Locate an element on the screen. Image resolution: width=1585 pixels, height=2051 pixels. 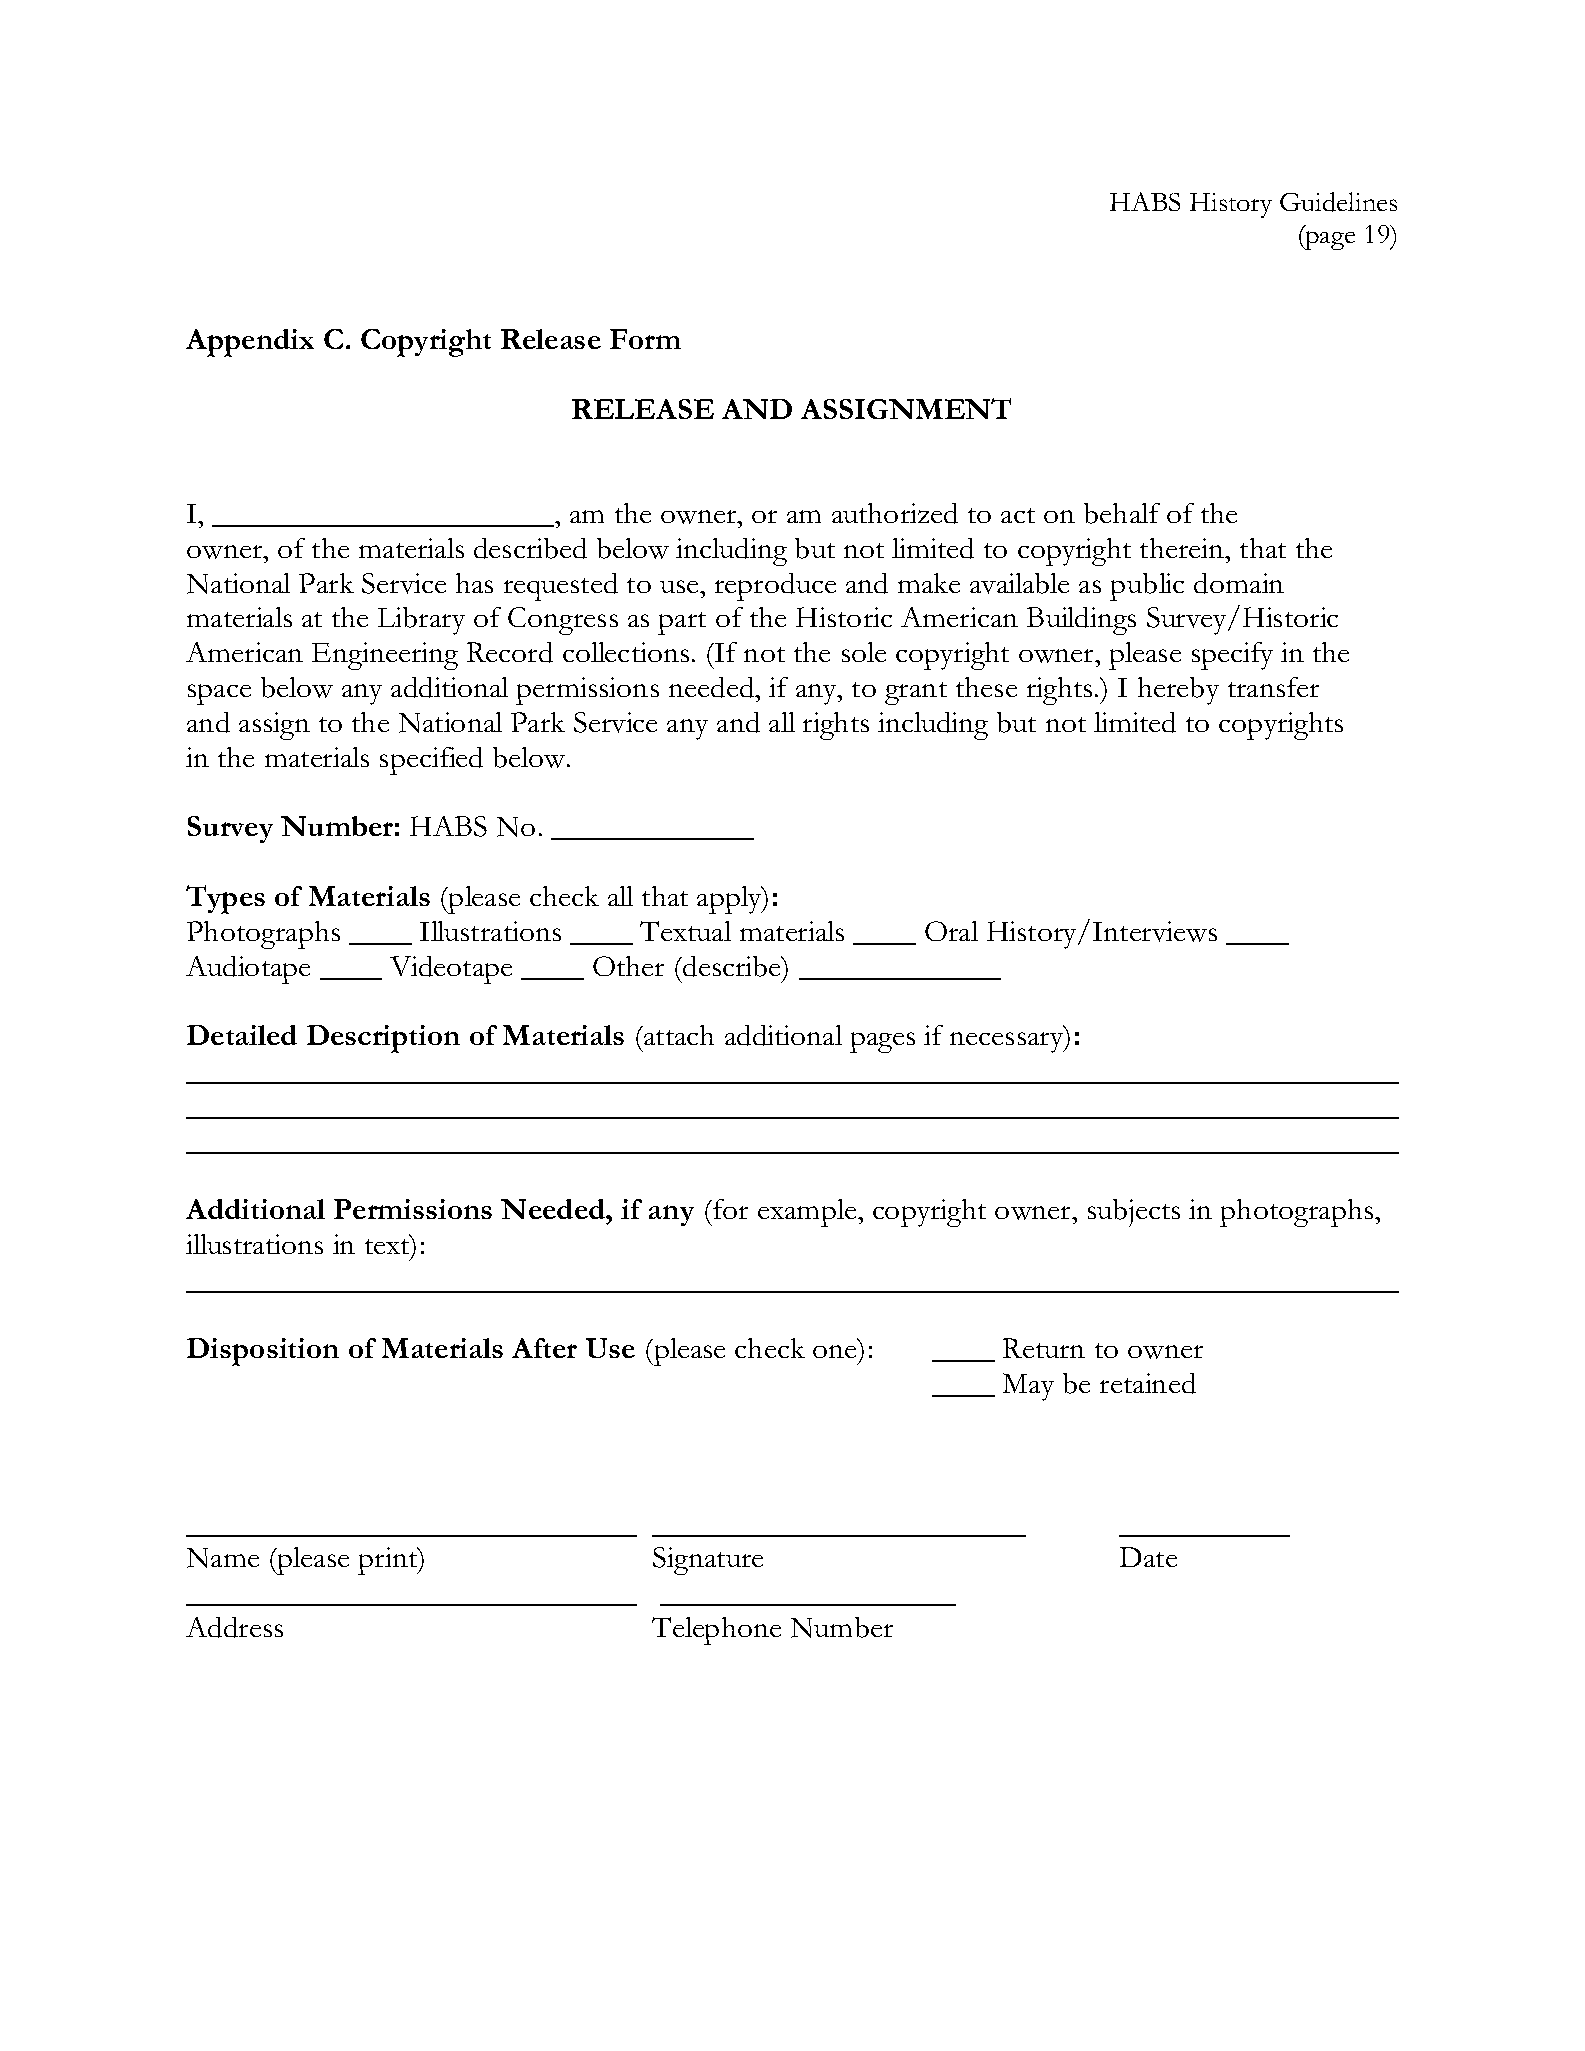
therein is located at coordinates (1183, 548).
